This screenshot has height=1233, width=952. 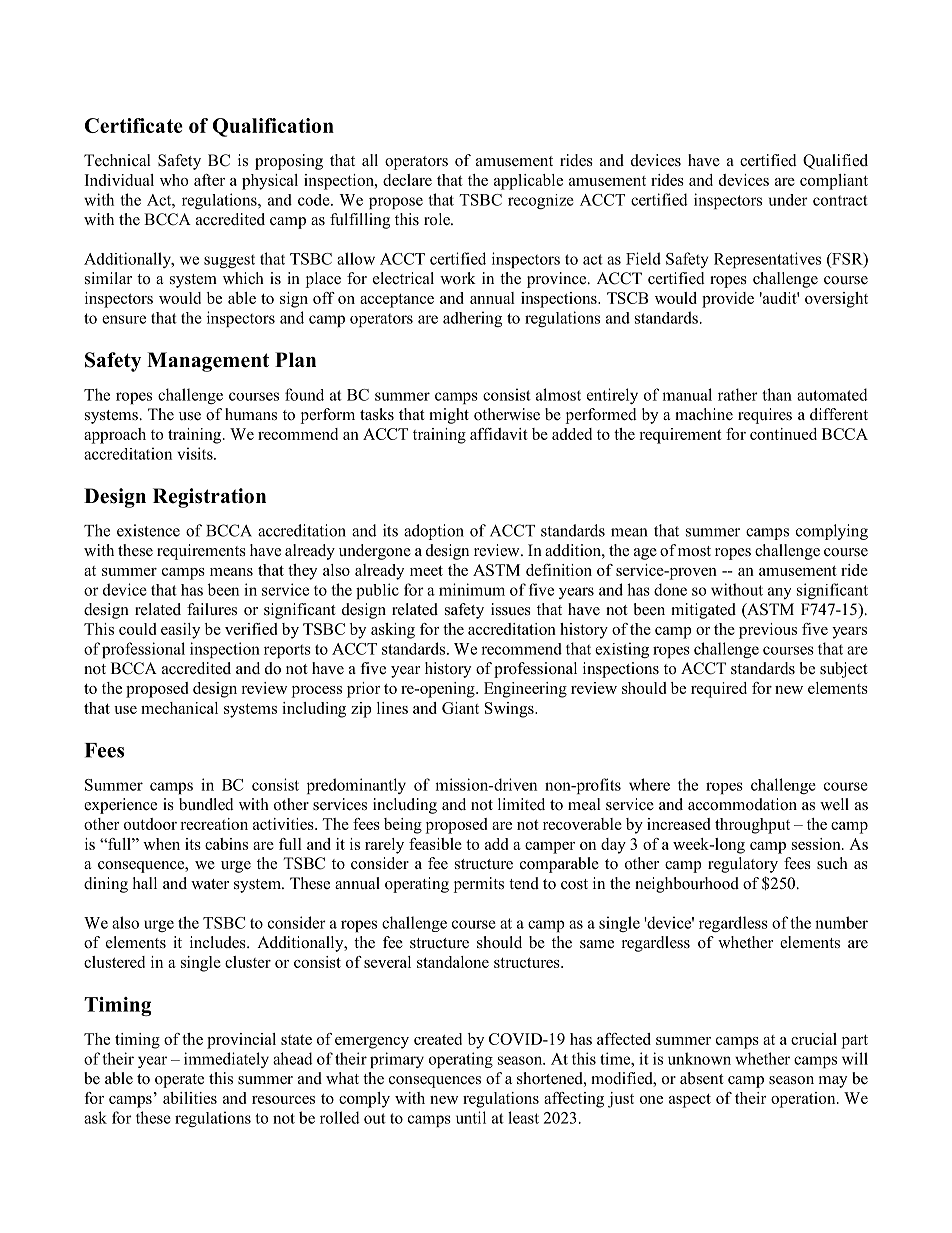 I want to click on Qualified, so click(x=835, y=162).
